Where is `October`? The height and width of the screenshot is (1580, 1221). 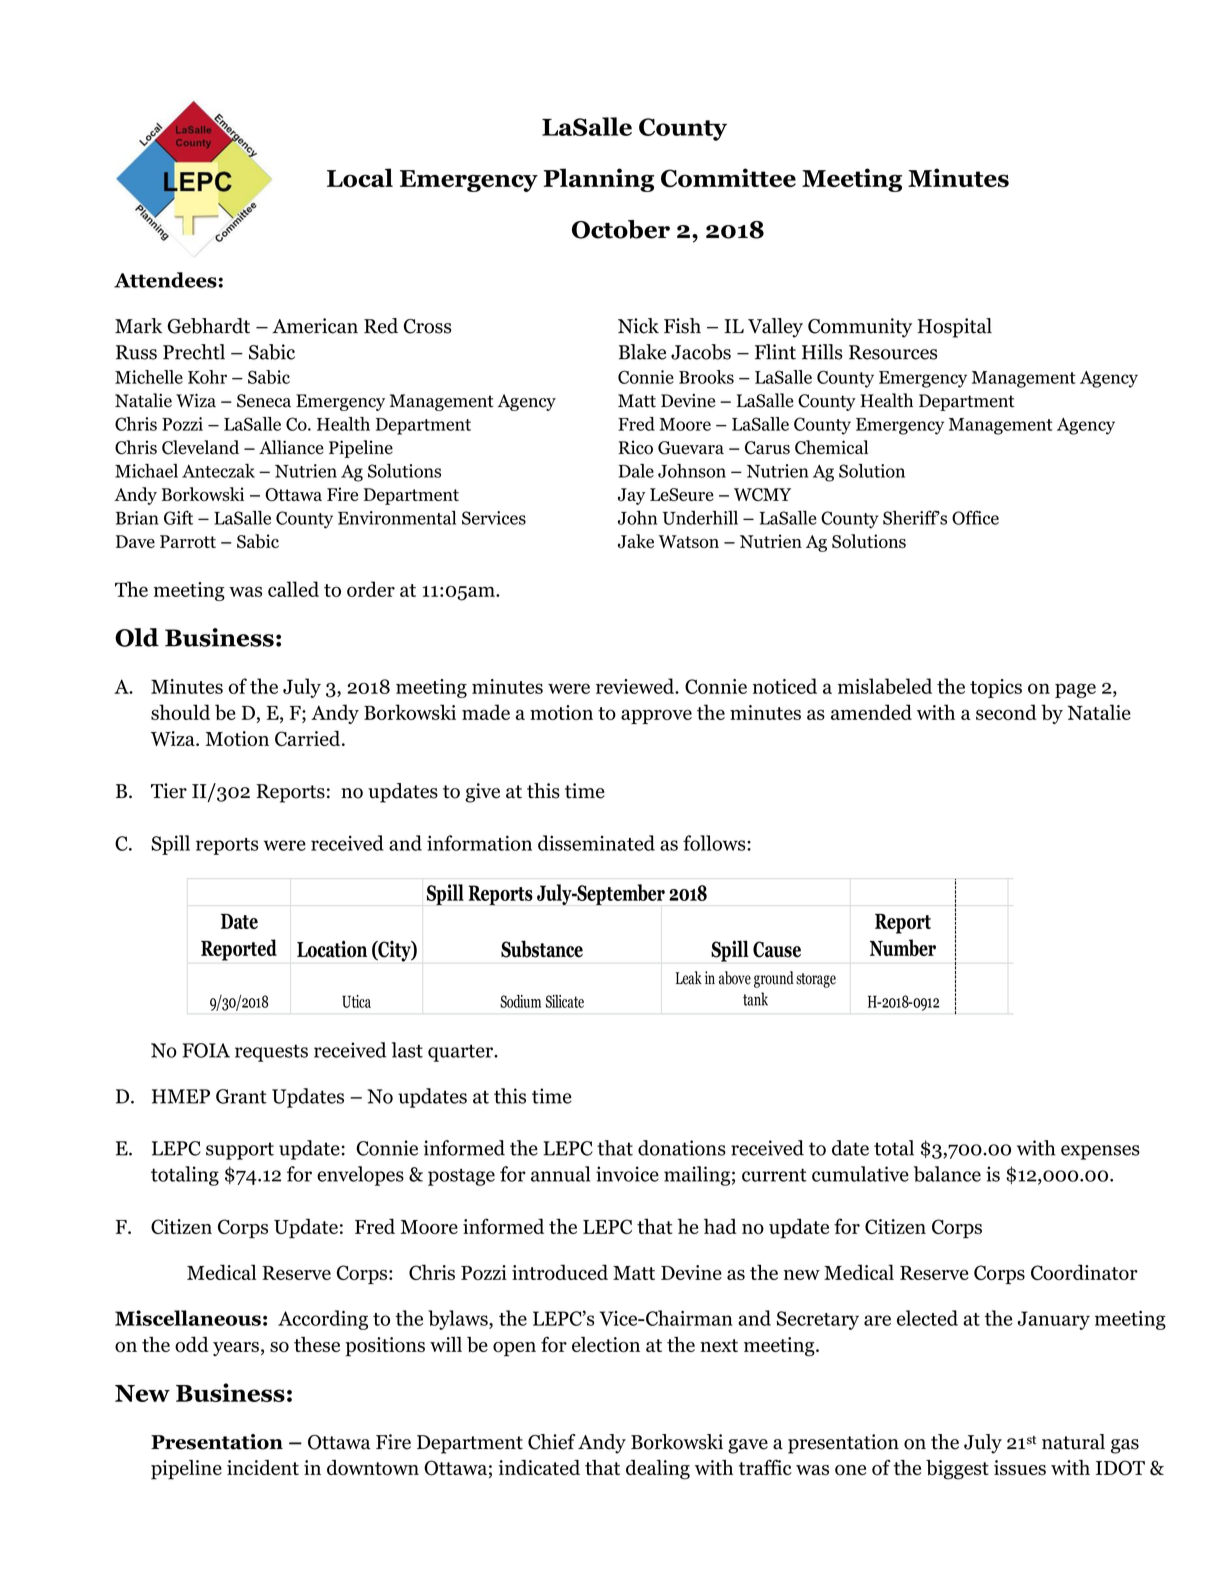 October is located at coordinates (621, 229).
